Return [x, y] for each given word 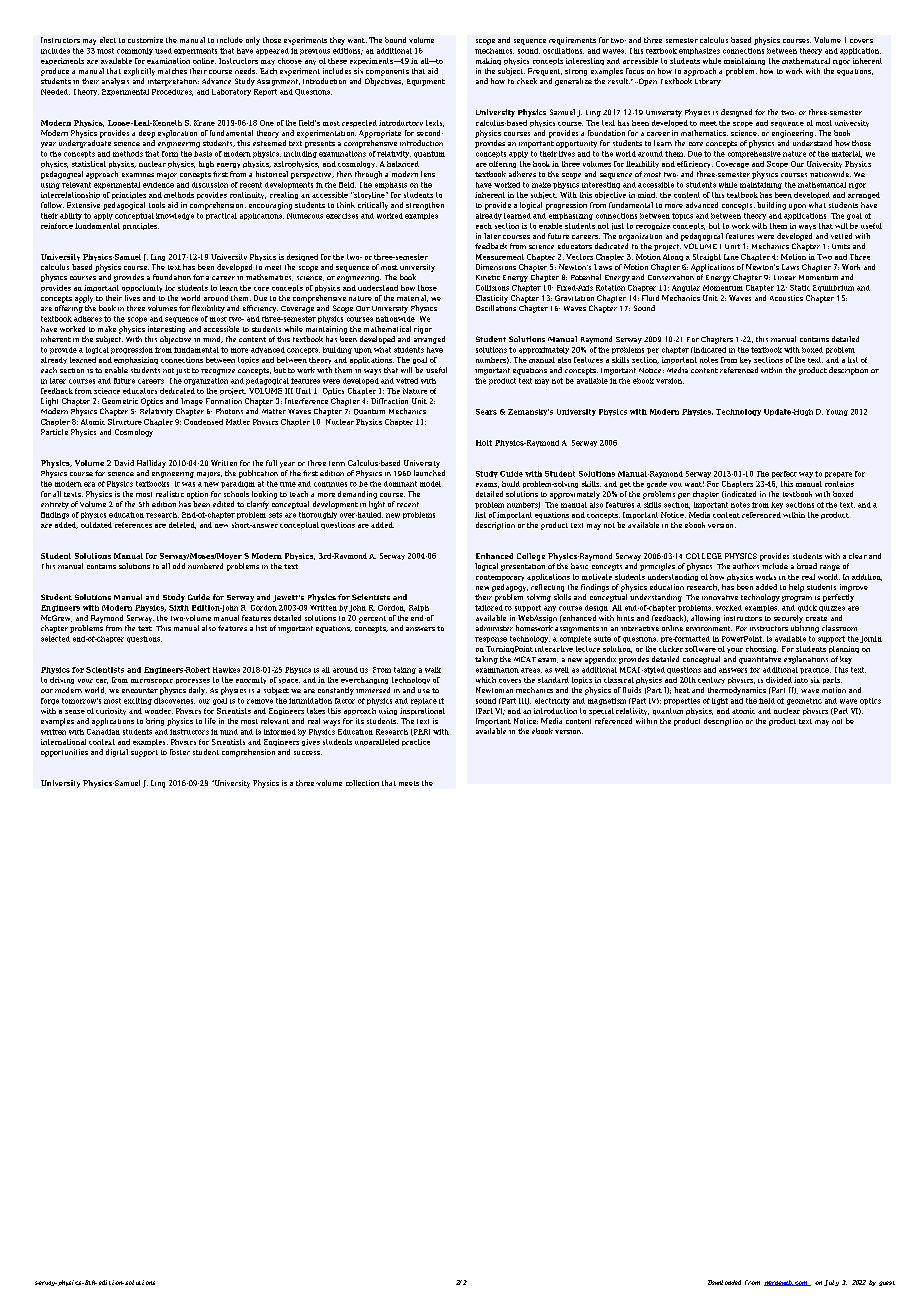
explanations [806, 660]
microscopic [152, 681]
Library [708, 82]
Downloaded [724, 1282]
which [486, 680]
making [488, 61]
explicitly [139, 72]
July [831, 1283]
